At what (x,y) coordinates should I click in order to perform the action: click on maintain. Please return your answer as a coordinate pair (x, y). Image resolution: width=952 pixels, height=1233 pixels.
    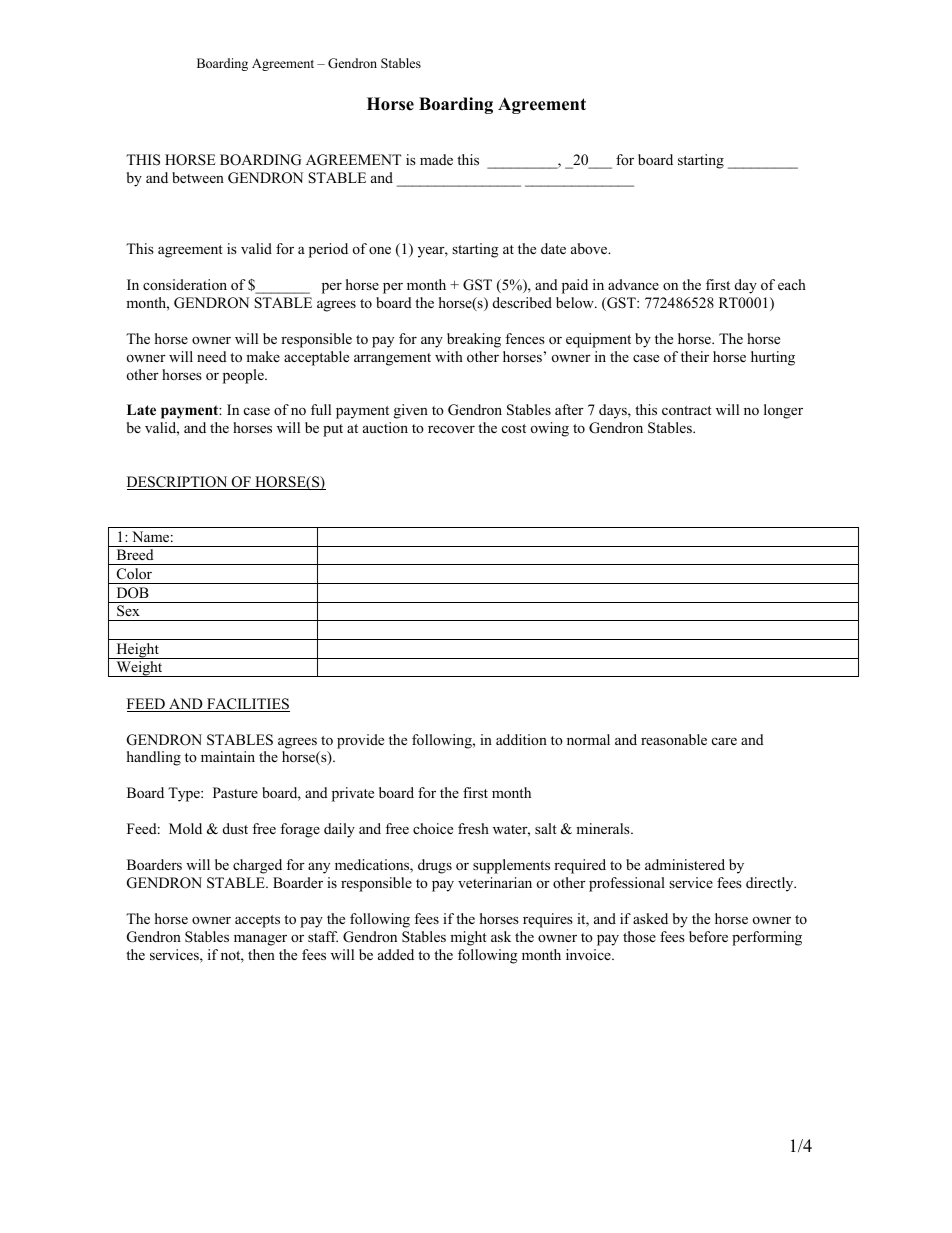
    Looking at the image, I should click on (228, 756).
